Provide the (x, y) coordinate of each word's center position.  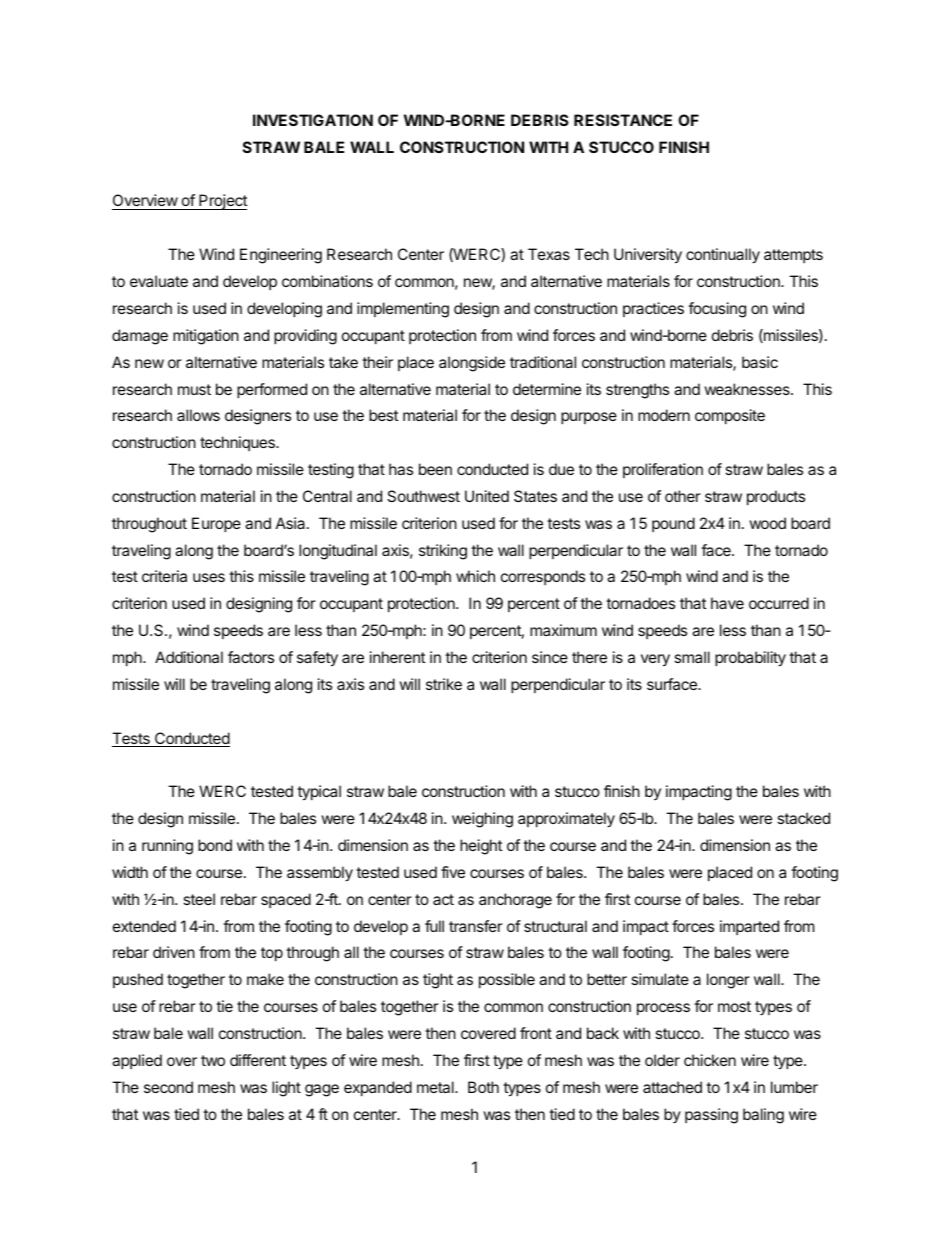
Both (483, 1087)
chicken (710, 1060)
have (727, 603)
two (213, 1060)
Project (222, 202)
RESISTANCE (623, 120)
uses (209, 577)
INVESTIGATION (313, 120)
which (475, 576)
